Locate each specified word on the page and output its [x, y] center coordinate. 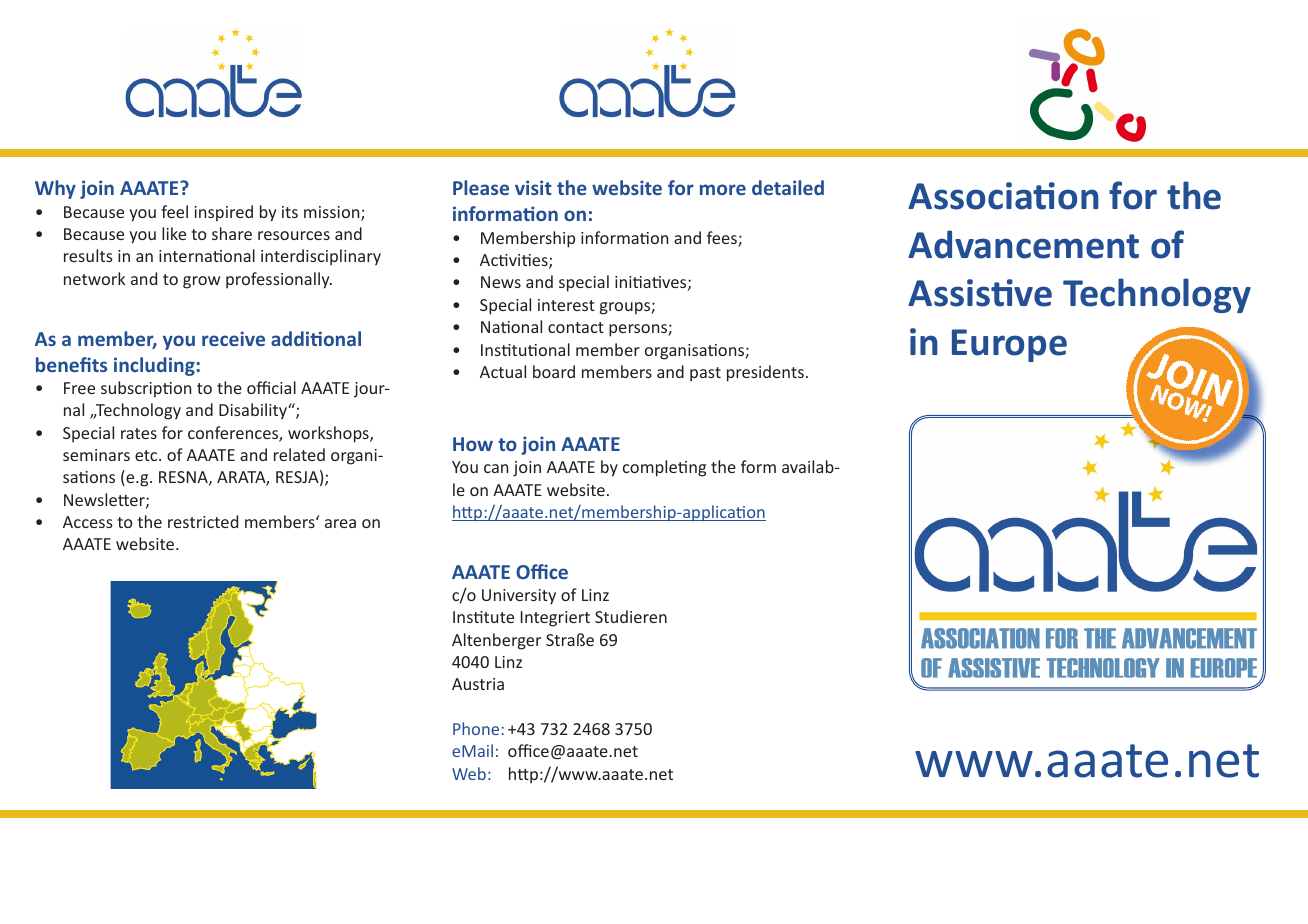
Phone [476, 728]
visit [533, 187]
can [496, 468]
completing [664, 468]
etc [147, 455]
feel [174, 211]
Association [1003, 196]
